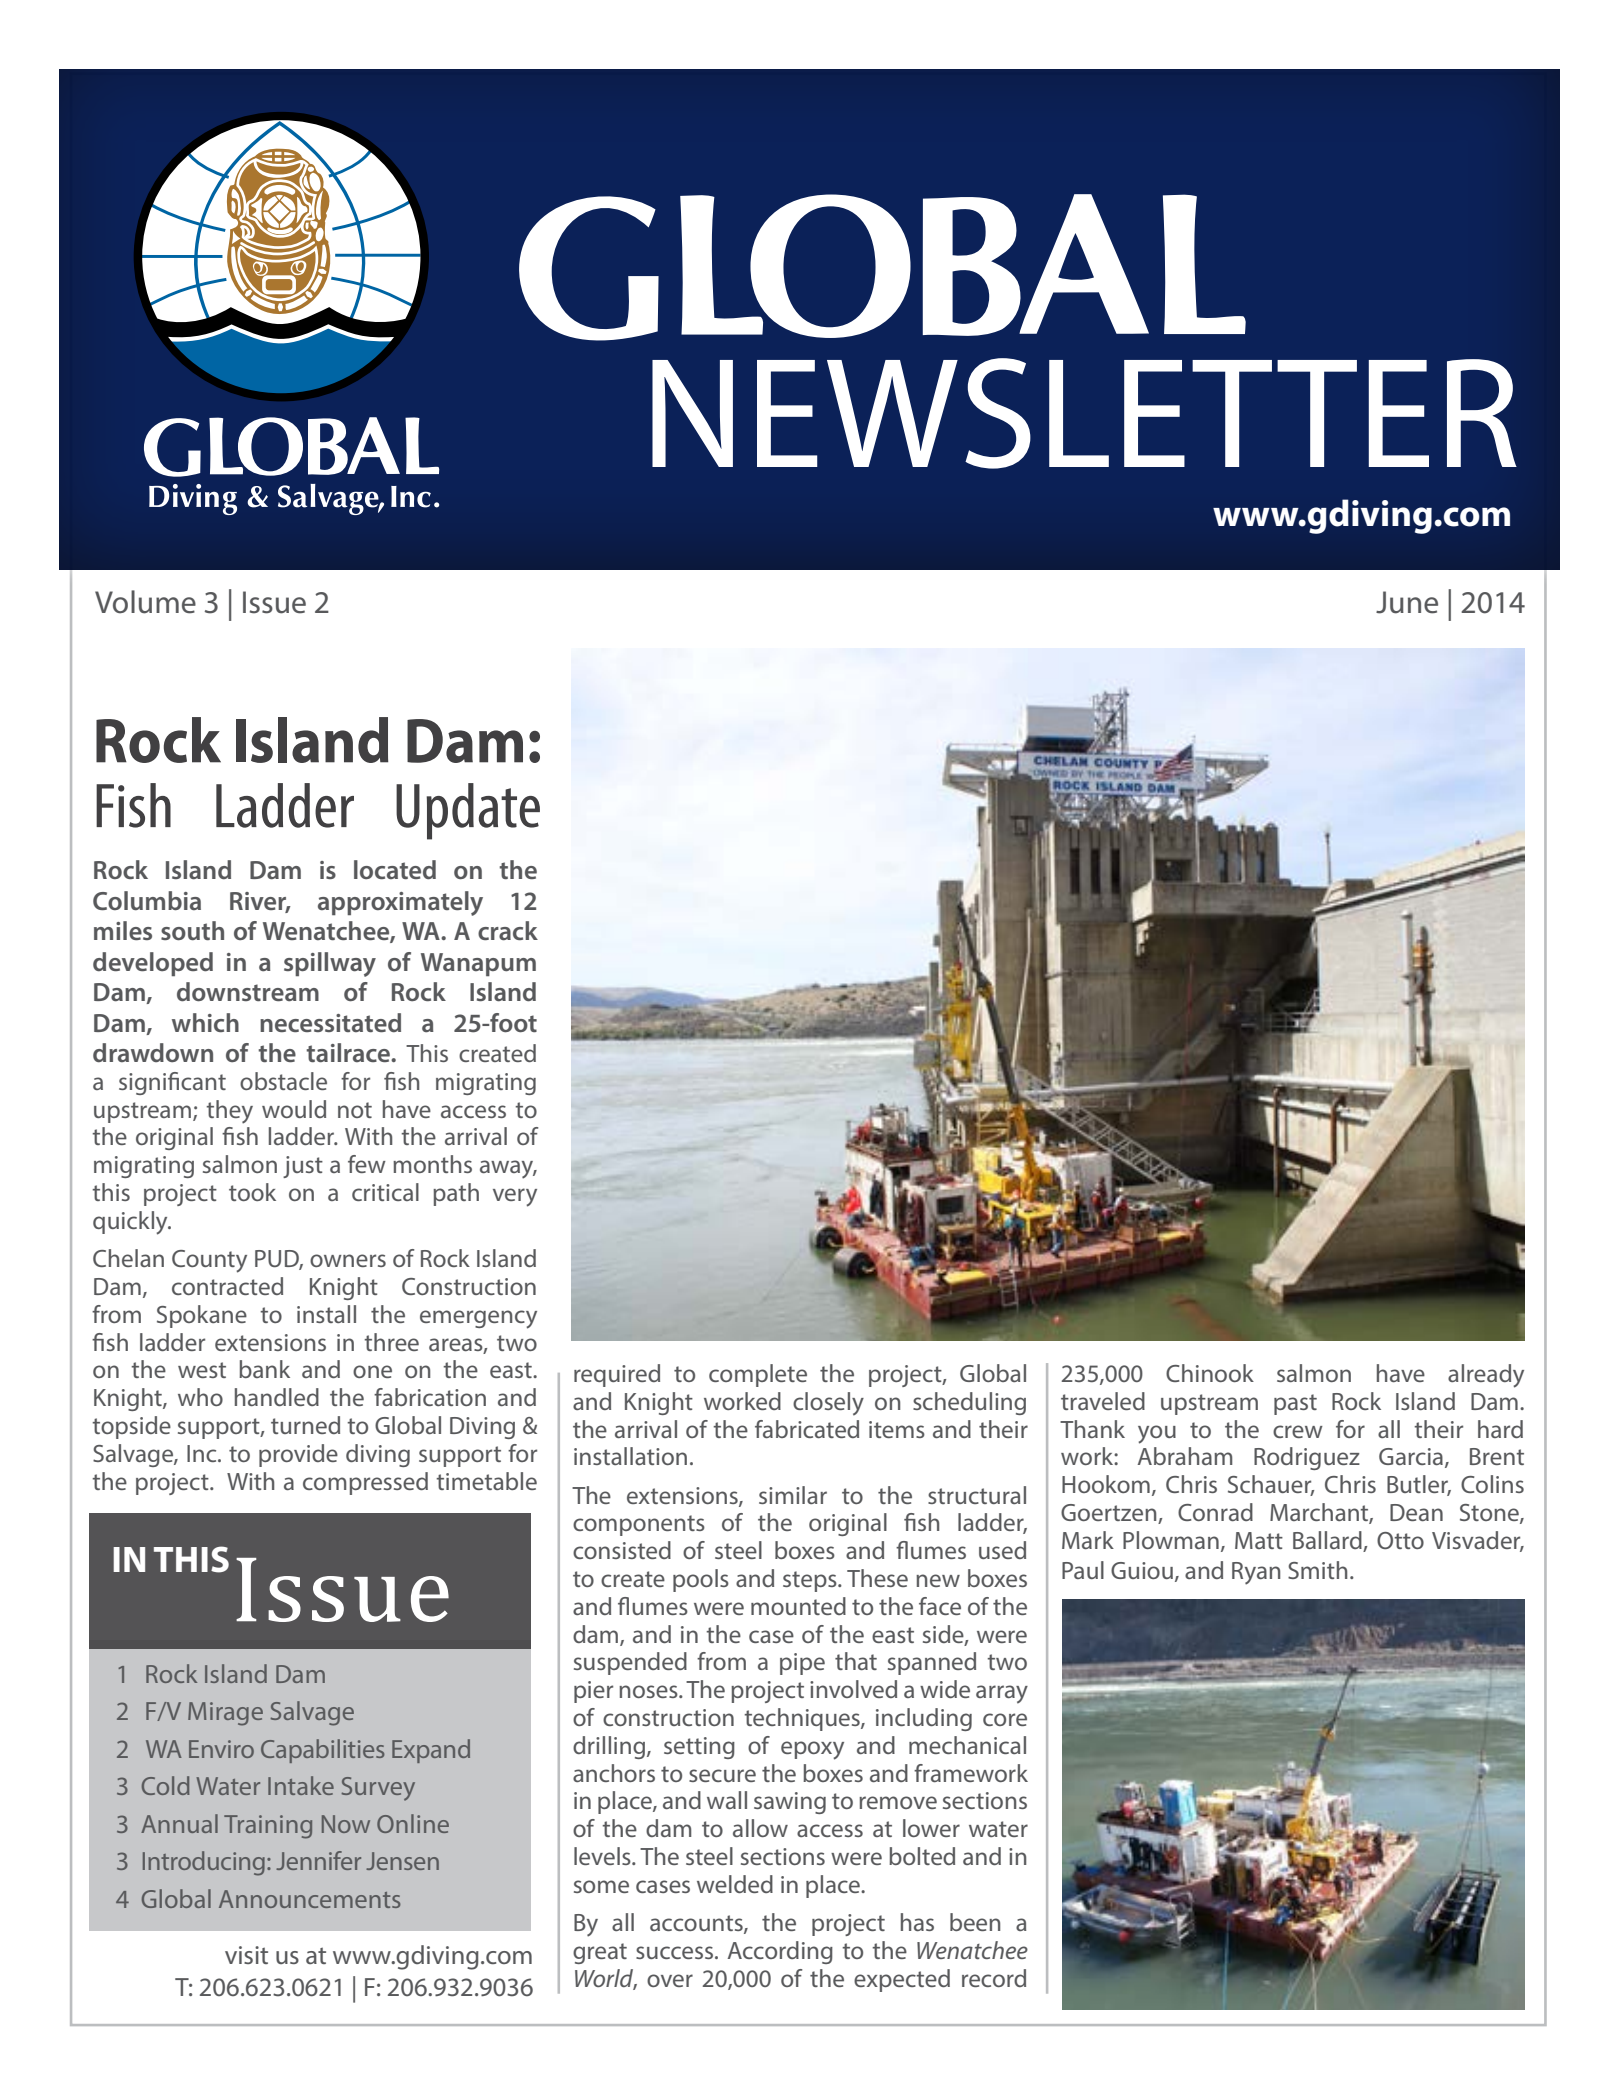 The width and height of the screenshot is (1620, 2097). I want to click on Update, so click(468, 811).
